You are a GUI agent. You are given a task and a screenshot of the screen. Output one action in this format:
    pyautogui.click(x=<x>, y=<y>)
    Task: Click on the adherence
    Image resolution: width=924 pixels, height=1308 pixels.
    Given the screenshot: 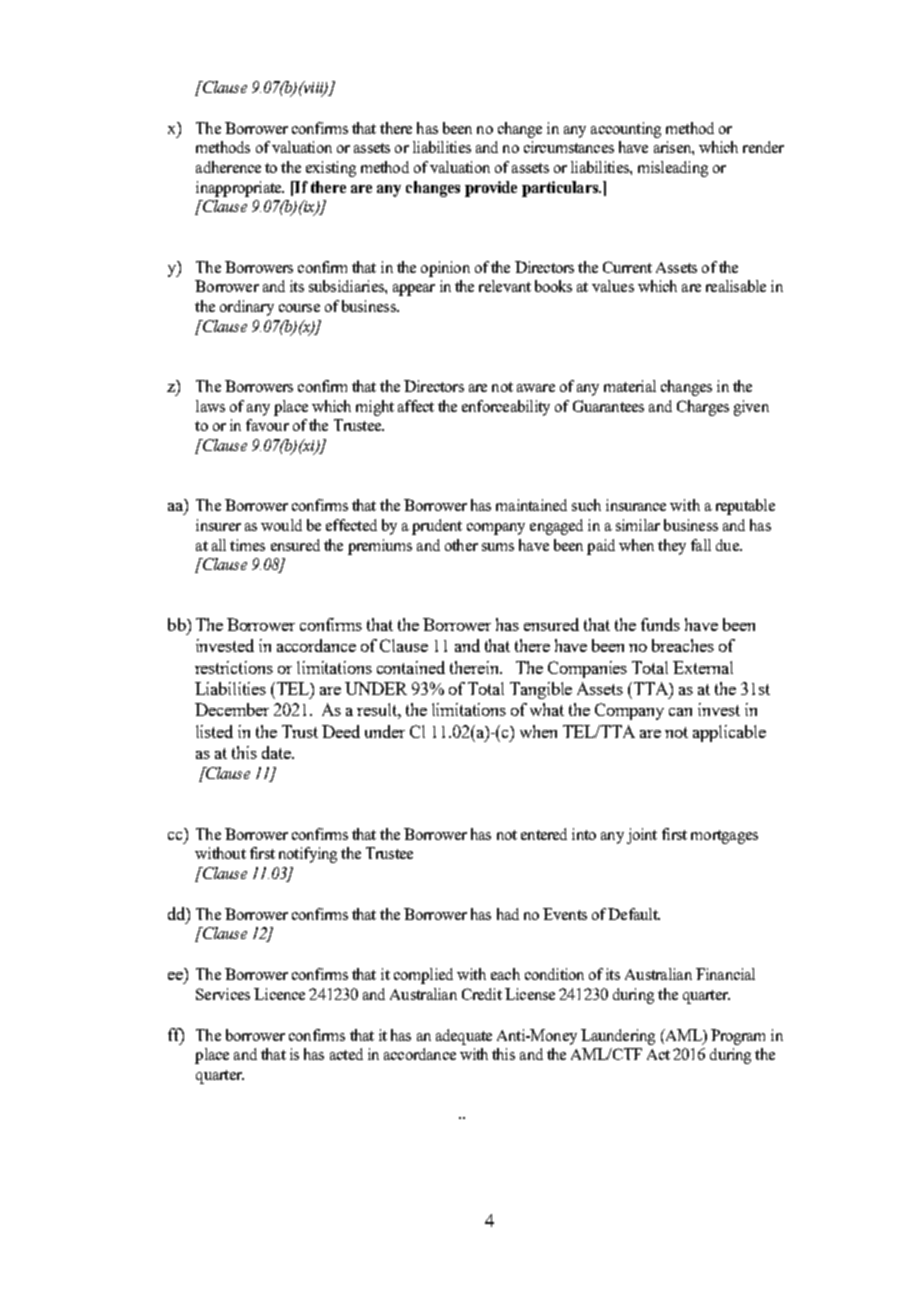 What is the action you would take?
    pyautogui.click(x=228, y=167)
